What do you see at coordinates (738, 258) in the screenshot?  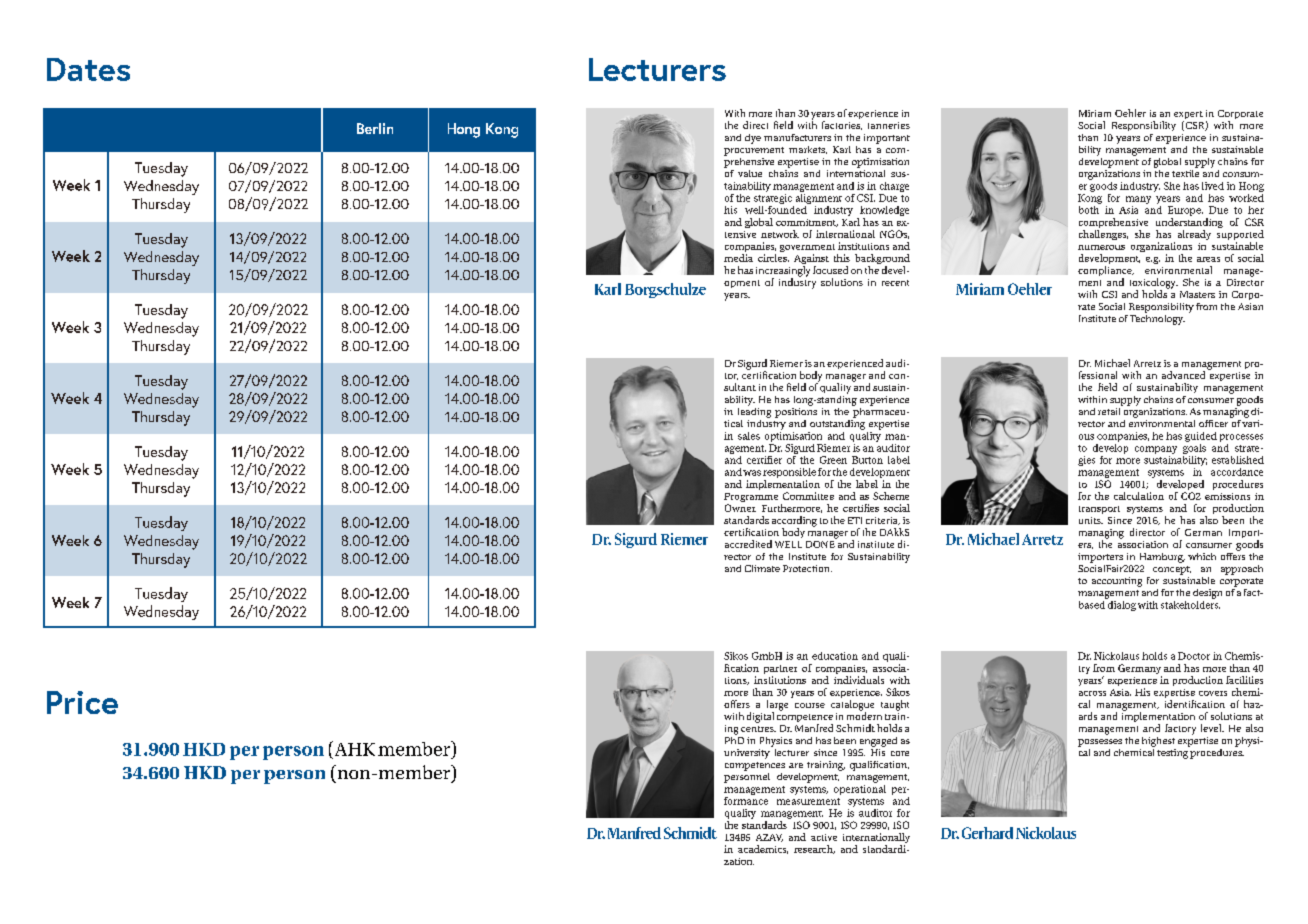 I see `media` at bounding box center [738, 258].
